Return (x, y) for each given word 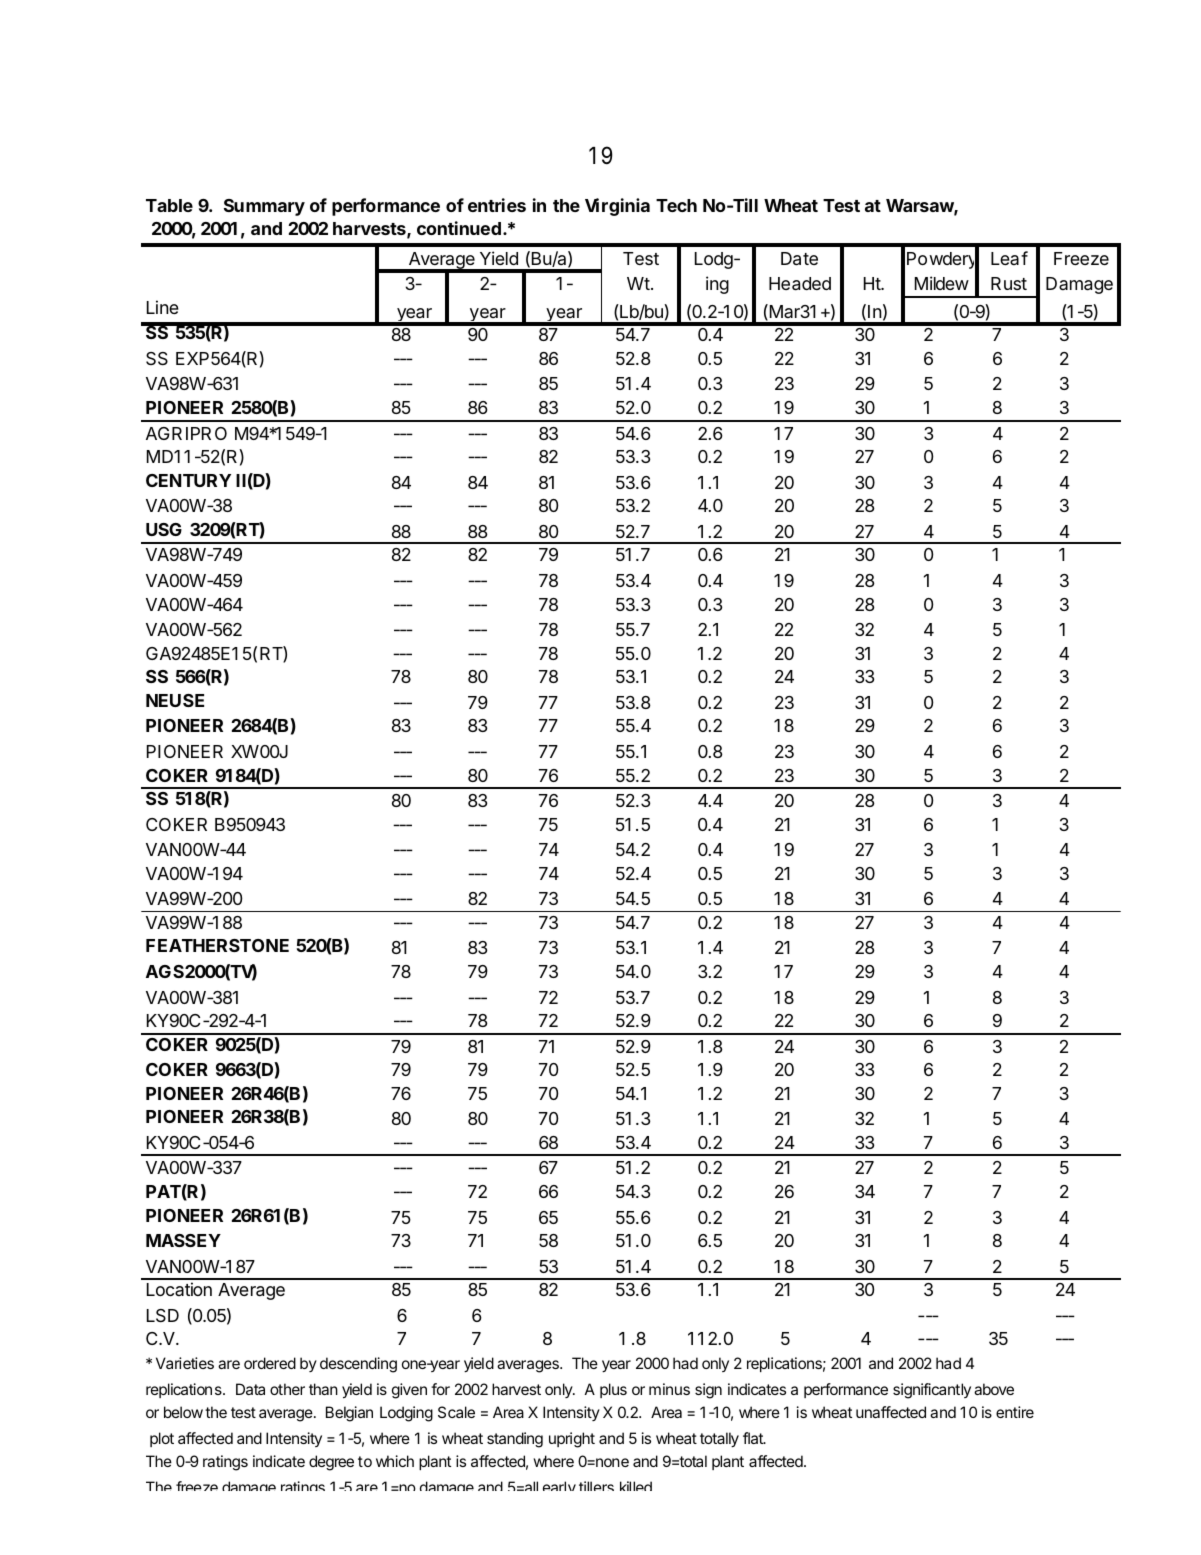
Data (250, 1389)
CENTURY (188, 480)
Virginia (617, 207)
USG (164, 529)
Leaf (1009, 258)
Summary (264, 207)
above (994, 1389)
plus (613, 1390)
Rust (1009, 283)
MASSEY (183, 1240)
